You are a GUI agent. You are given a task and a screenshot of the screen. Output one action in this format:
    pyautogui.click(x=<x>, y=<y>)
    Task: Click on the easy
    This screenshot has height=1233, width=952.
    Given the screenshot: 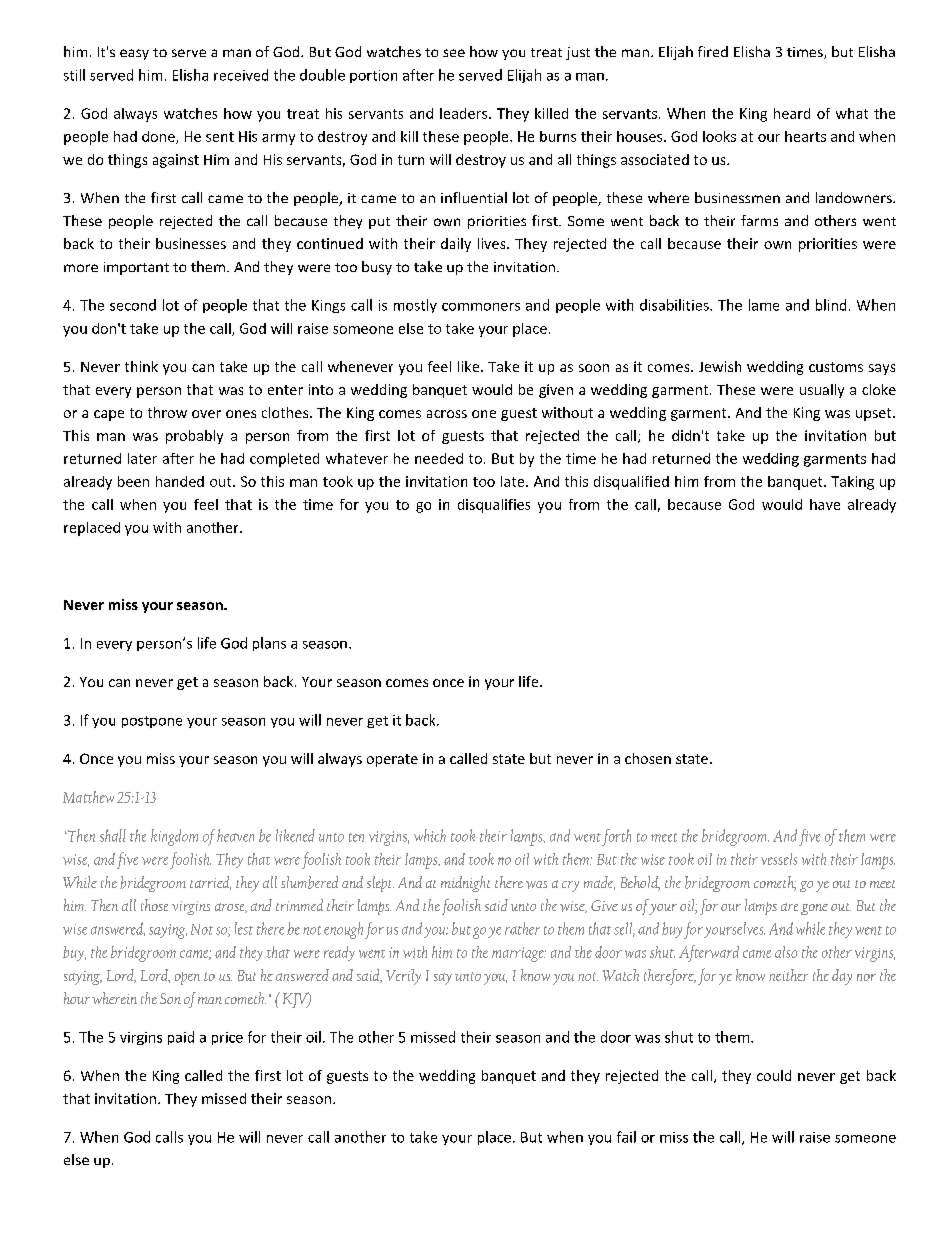 What is the action you would take?
    pyautogui.click(x=134, y=54)
